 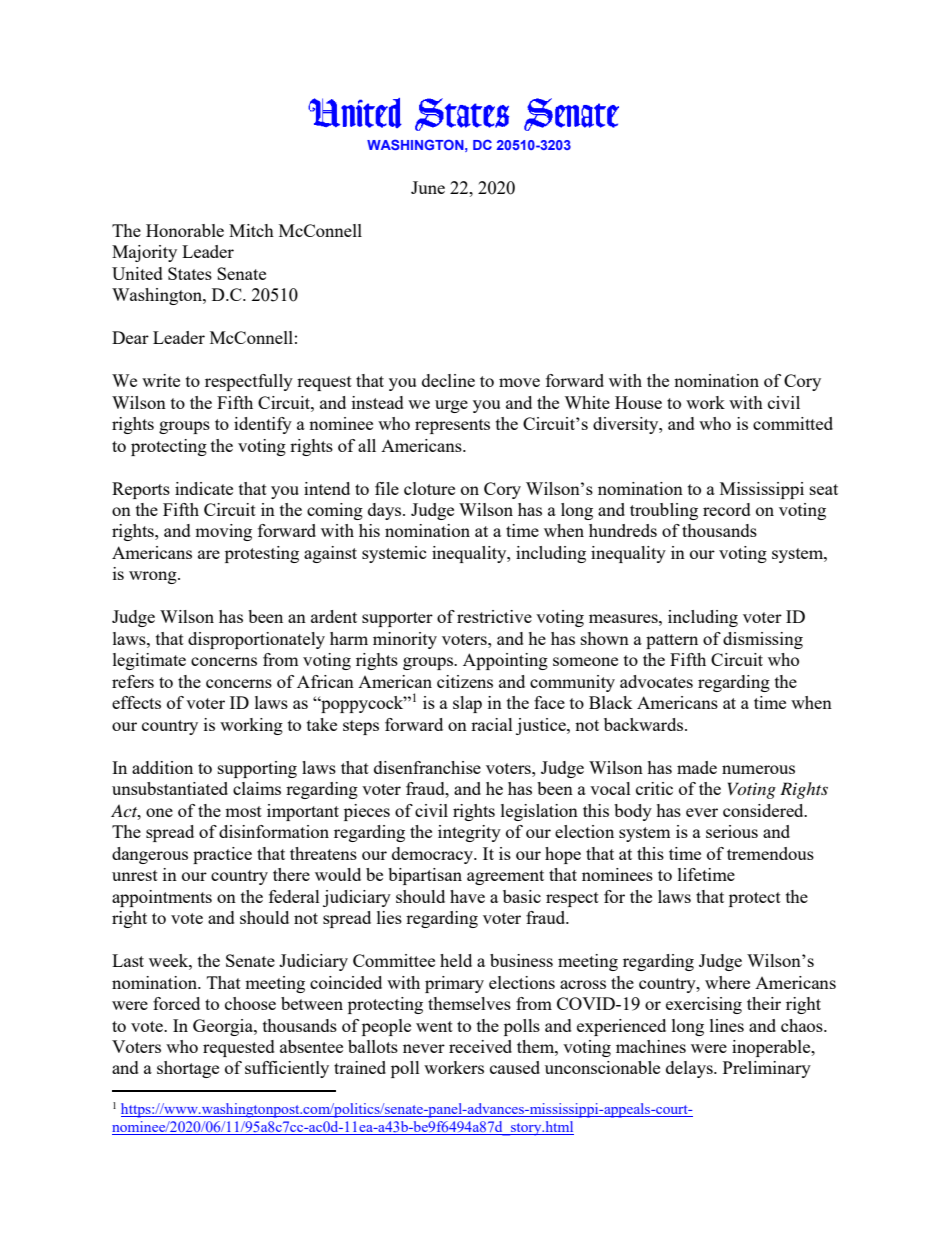 What do you see at coordinates (224, 1027) in the screenshot?
I see `Georgia` at bounding box center [224, 1027].
